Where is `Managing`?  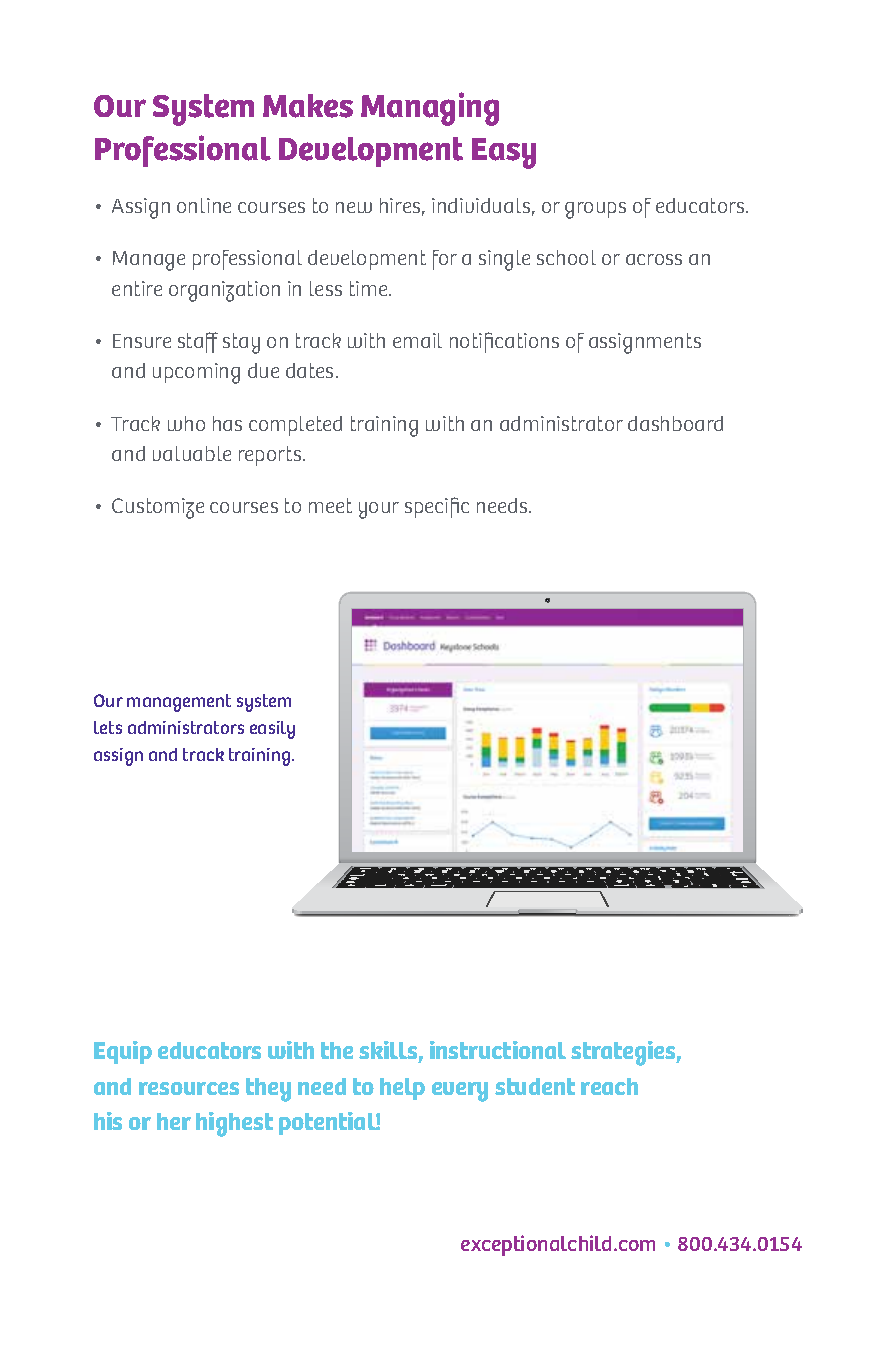
Managing is located at coordinates (430, 109).
